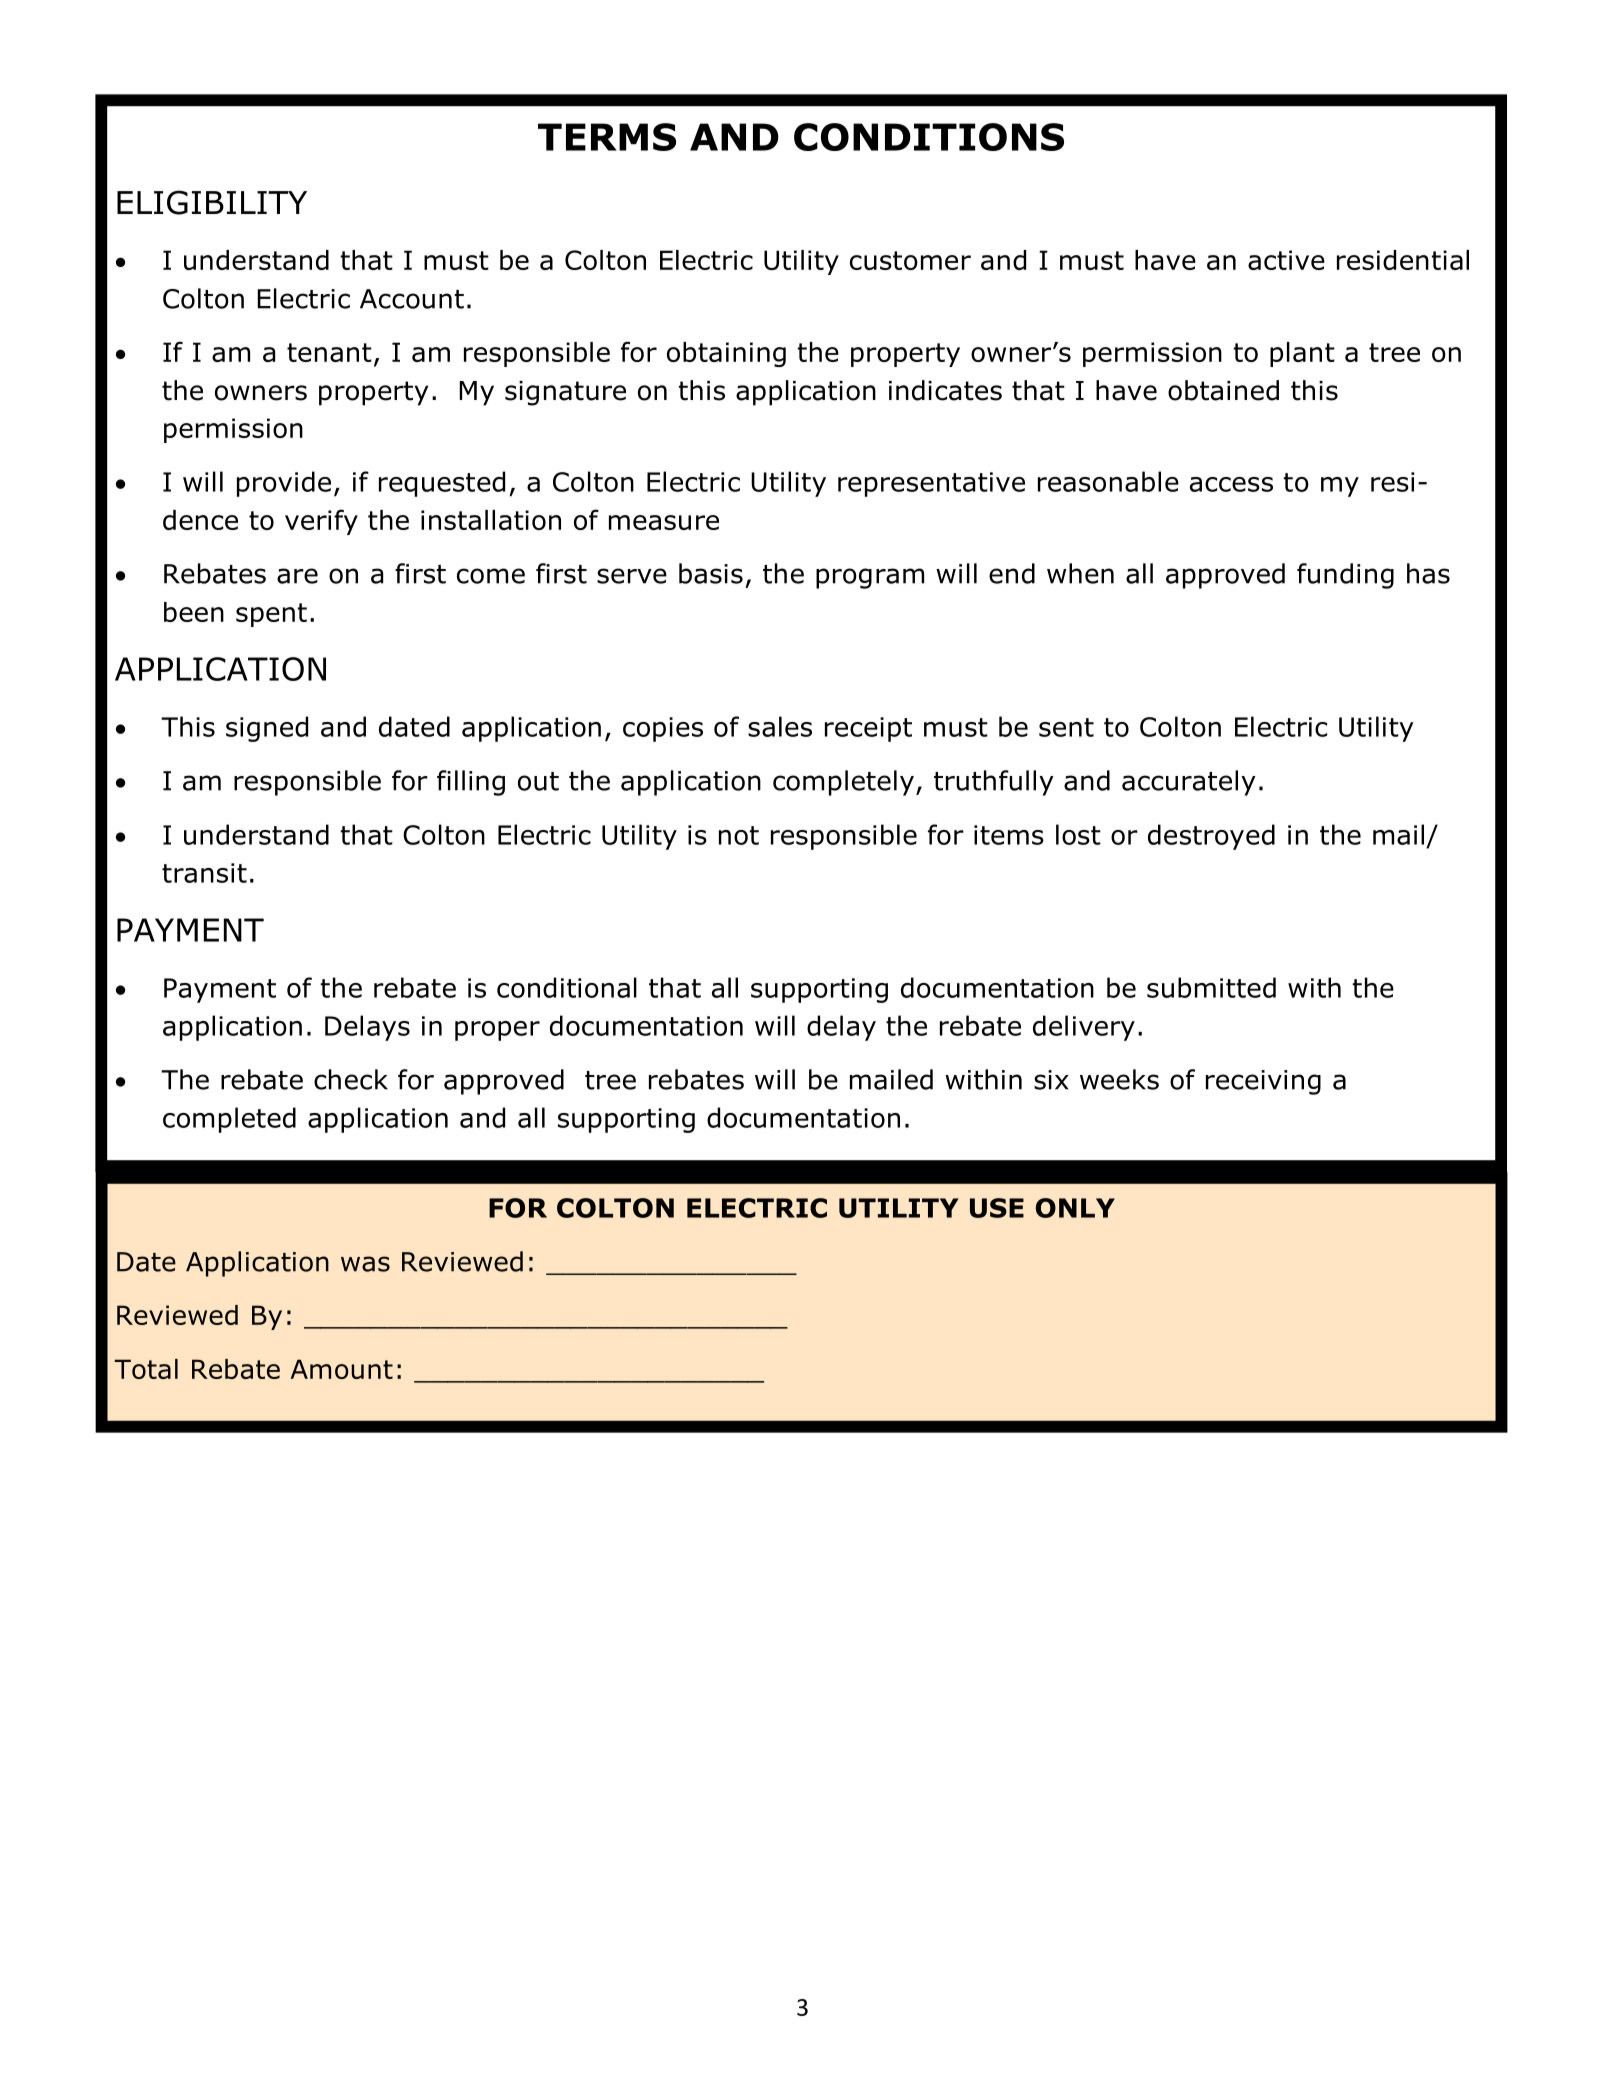 This screenshot has height=2077, width=1605. Describe the element at coordinates (997, 1208) in the screenshot. I see `USE` at that location.
